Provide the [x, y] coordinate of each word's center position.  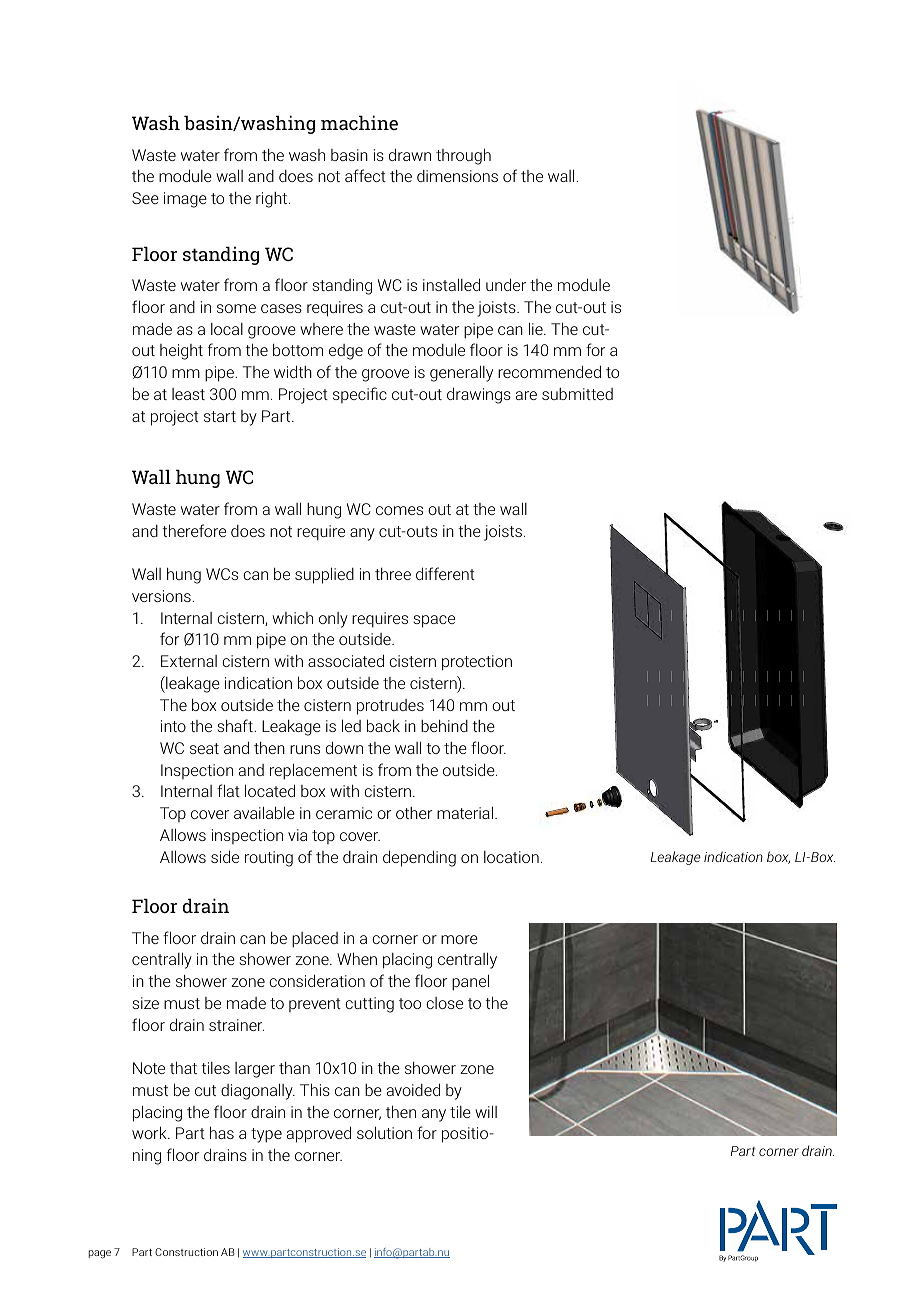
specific [360, 395]
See [145, 198]
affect [365, 175]
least [188, 394]
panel [470, 983]
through [463, 156]
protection [477, 663]
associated [346, 661]
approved [319, 1134]
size [145, 1003]
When [357, 958]
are [526, 395]
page [100, 1254]
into [173, 726]
